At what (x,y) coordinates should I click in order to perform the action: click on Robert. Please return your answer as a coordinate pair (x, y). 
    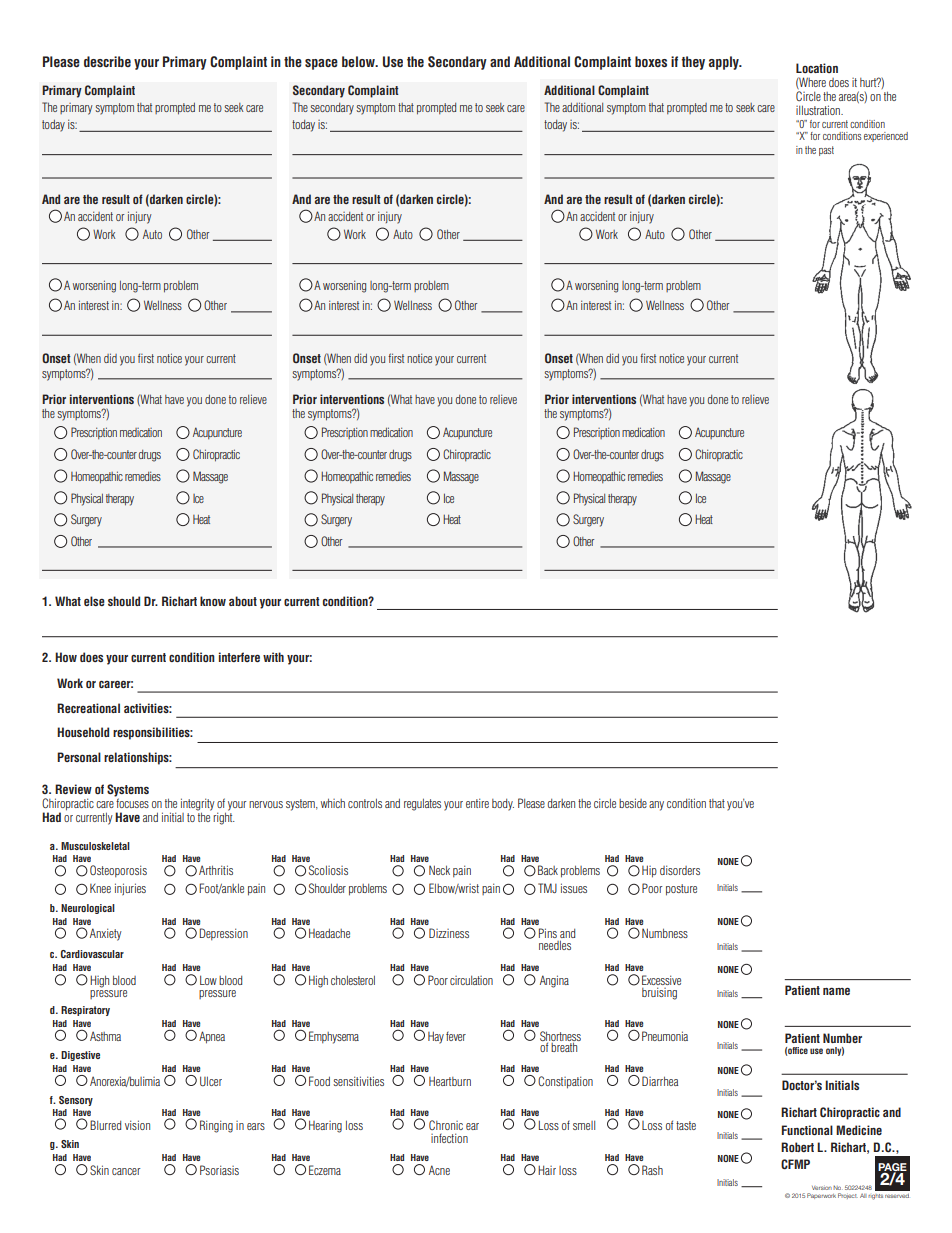
    Looking at the image, I should click on (797, 1147).
